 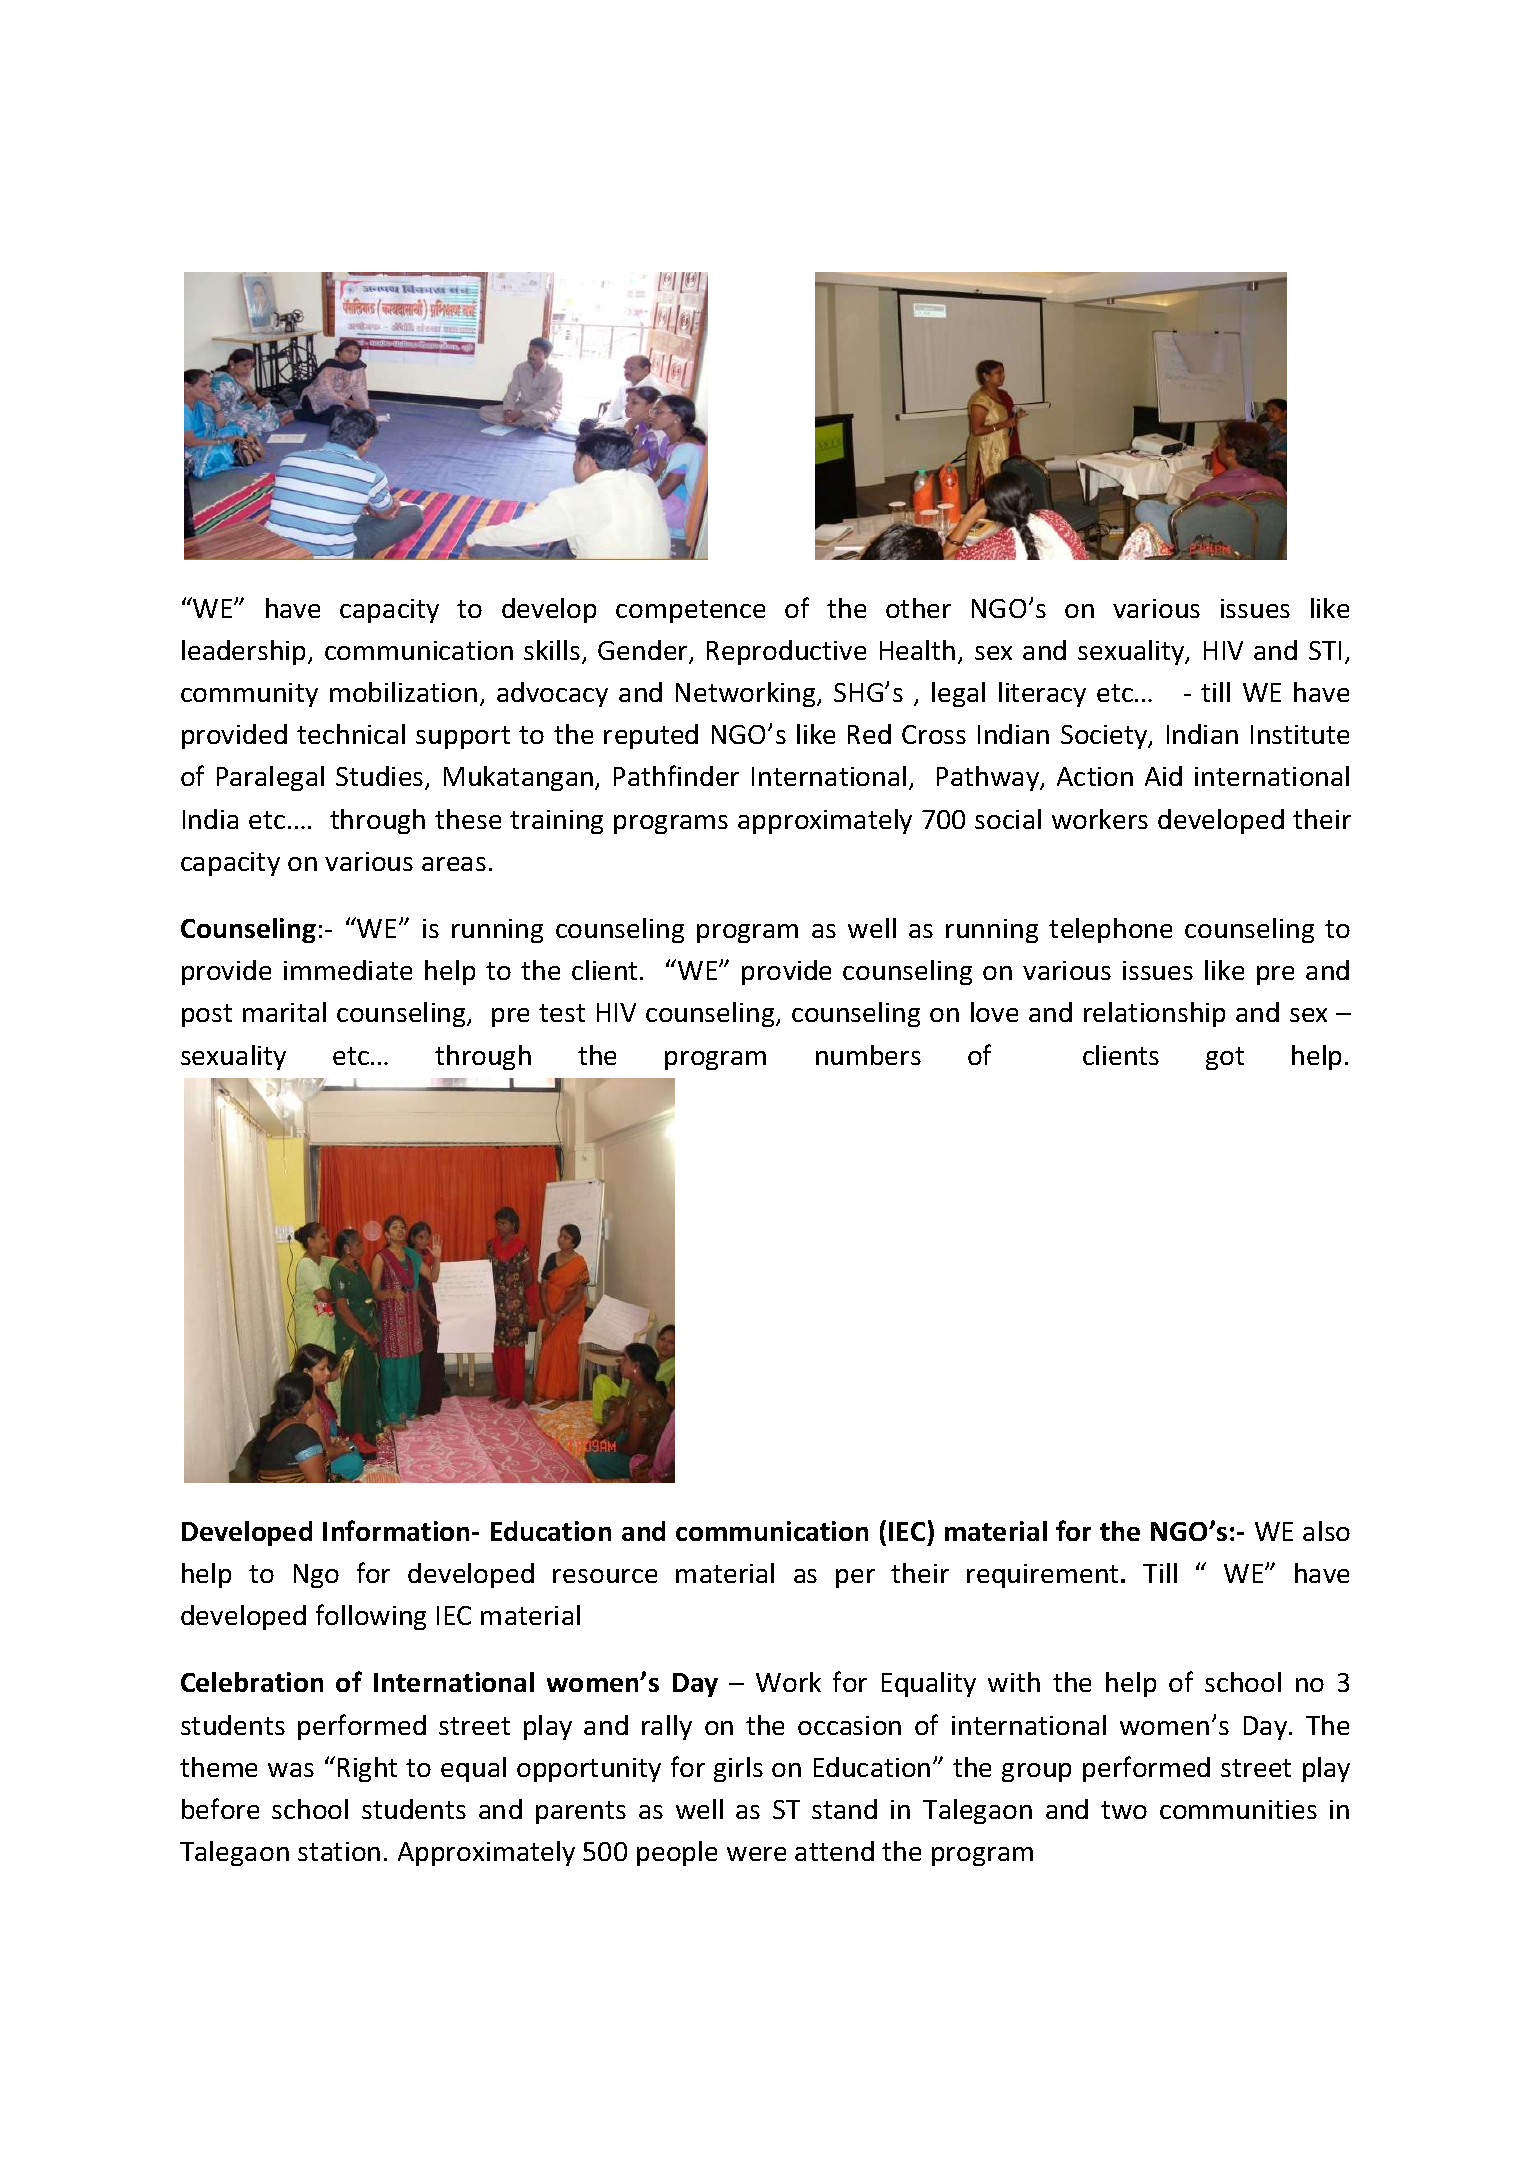 What do you see at coordinates (1225, 1058) in the image?
I see `got` at bounding box center [1225, 1058].
